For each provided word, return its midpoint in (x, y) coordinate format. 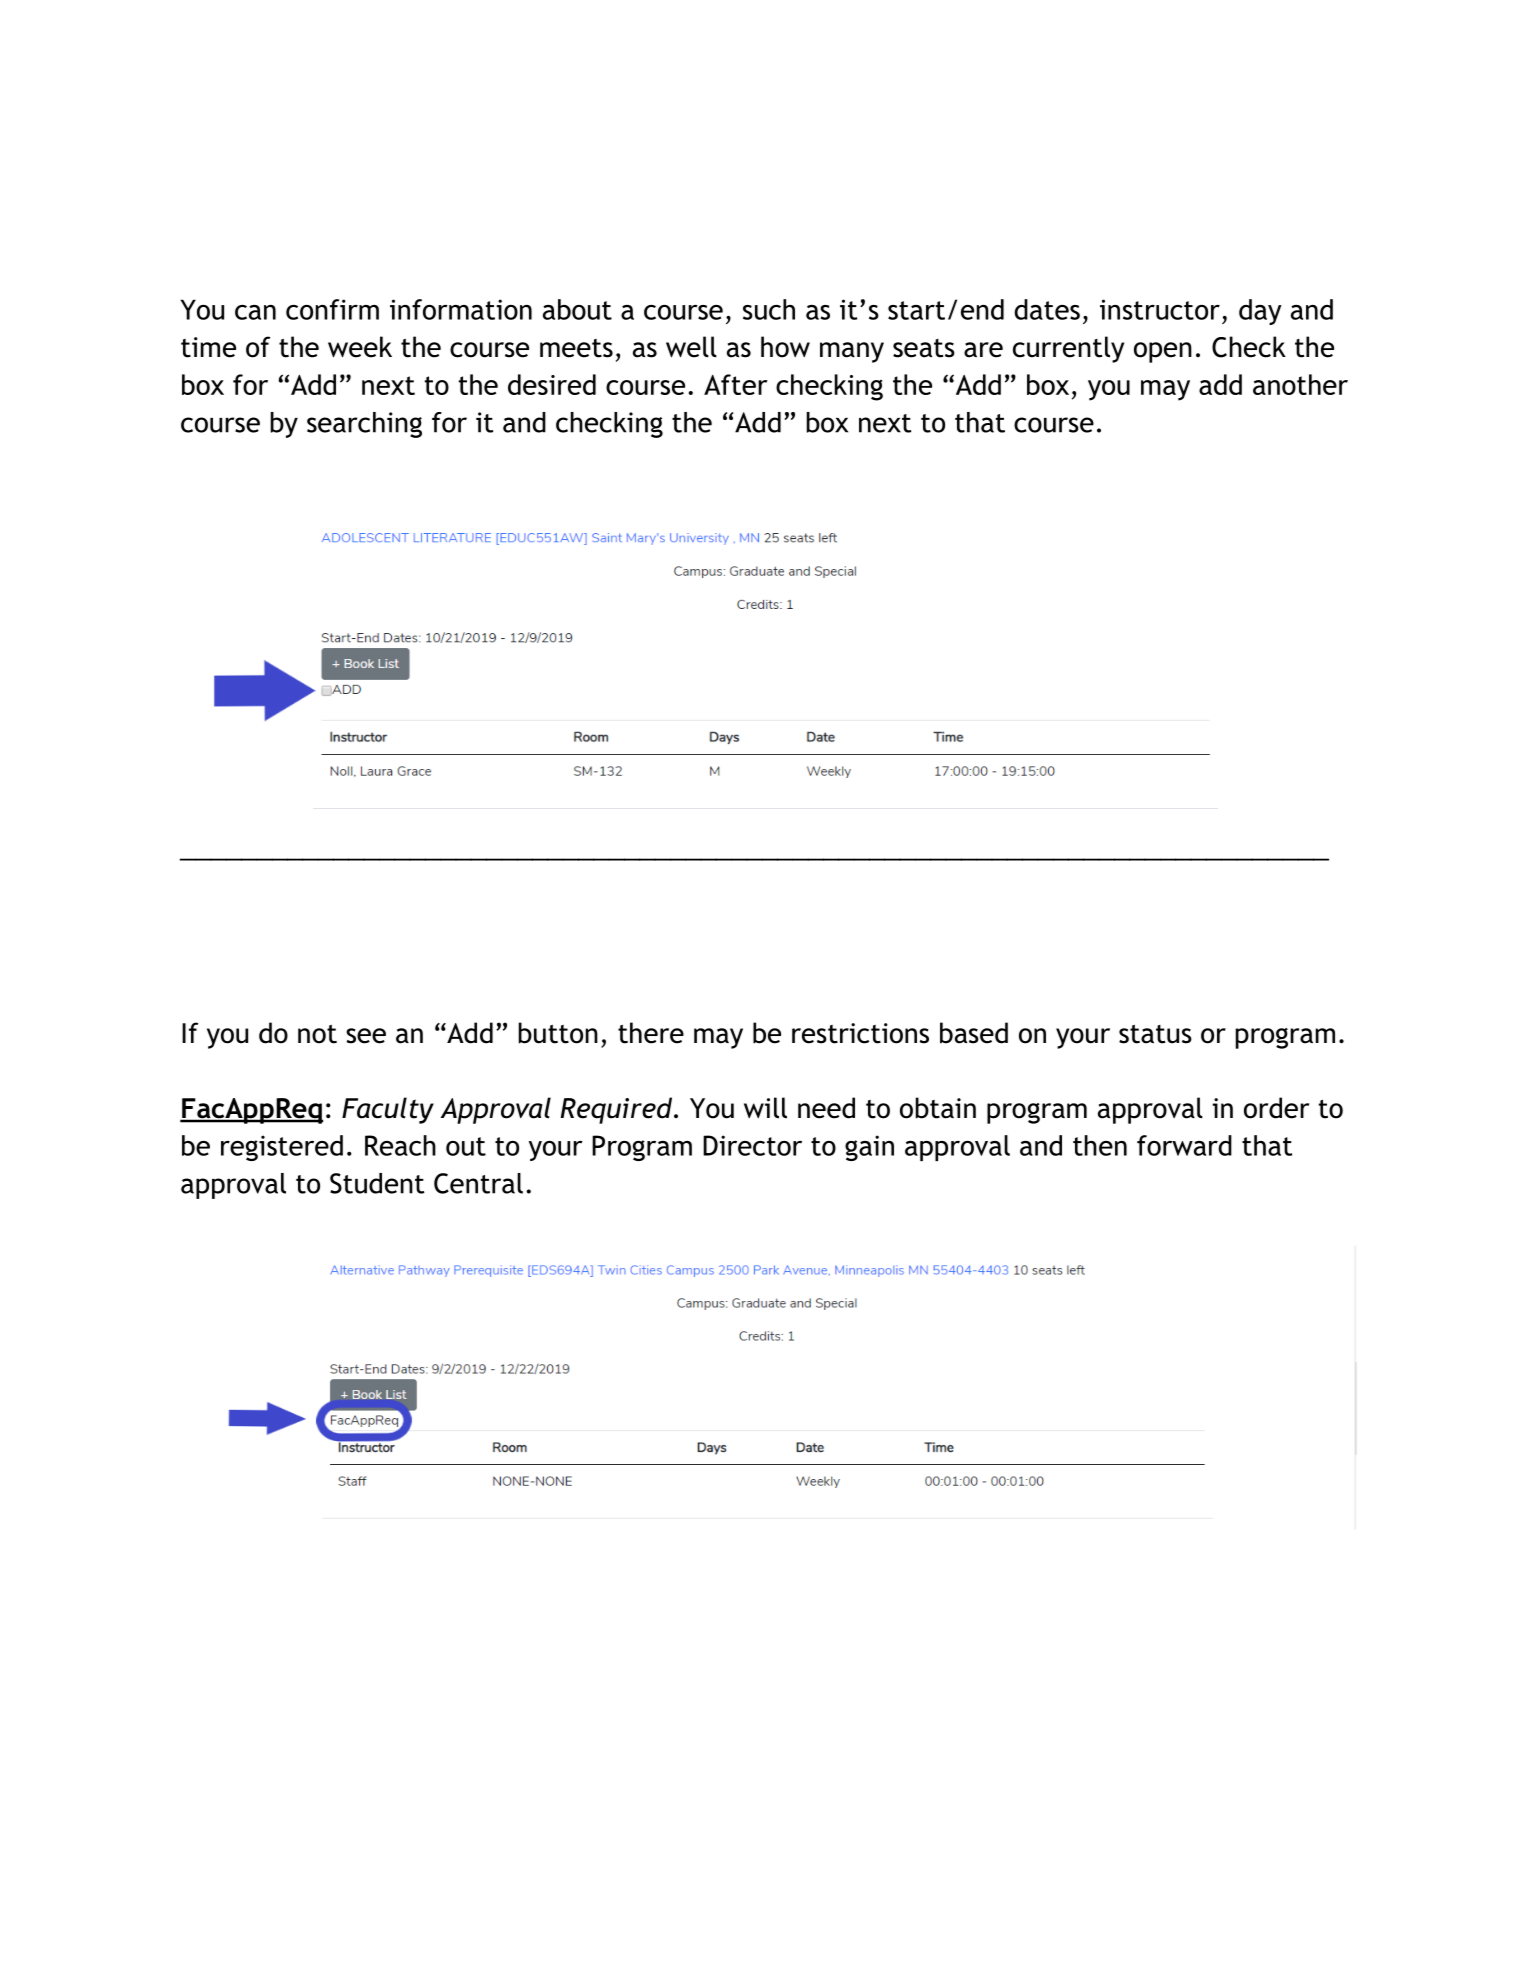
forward (1184, 1145)
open (1163, 352)
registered (282, 1148)
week (360, 347)
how (785, 347)
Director (752, 1145)
